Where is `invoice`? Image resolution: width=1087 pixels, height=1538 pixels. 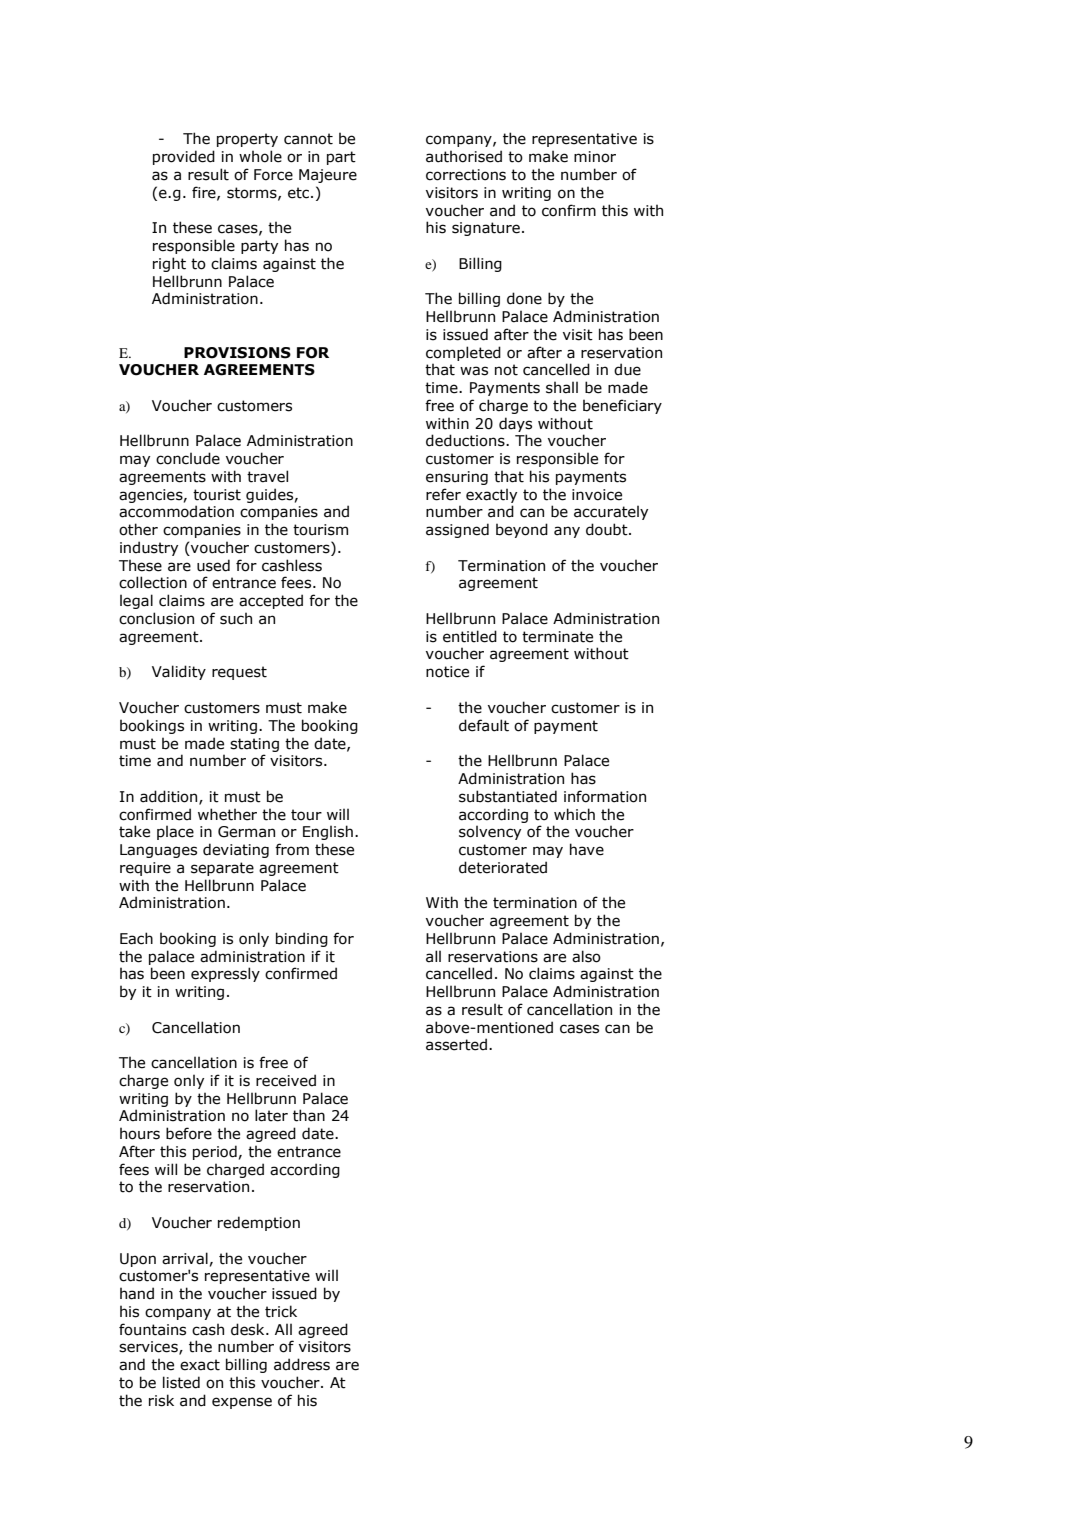
invoice is located at coordinates (597, 495).
